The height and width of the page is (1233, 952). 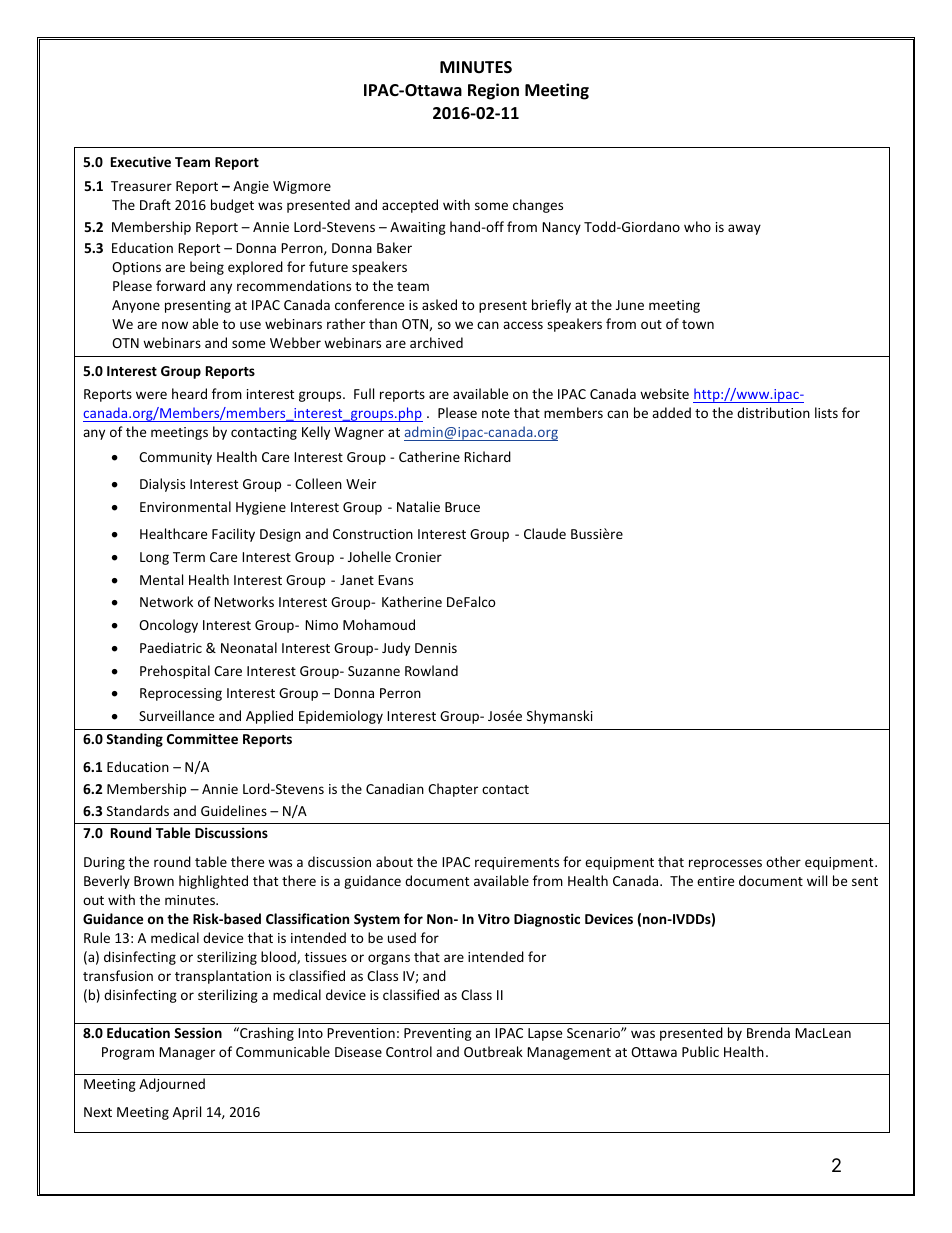 What do you see at coordinates (744, 229) in the page?
I see `away` at bounding box center [744, 229].
